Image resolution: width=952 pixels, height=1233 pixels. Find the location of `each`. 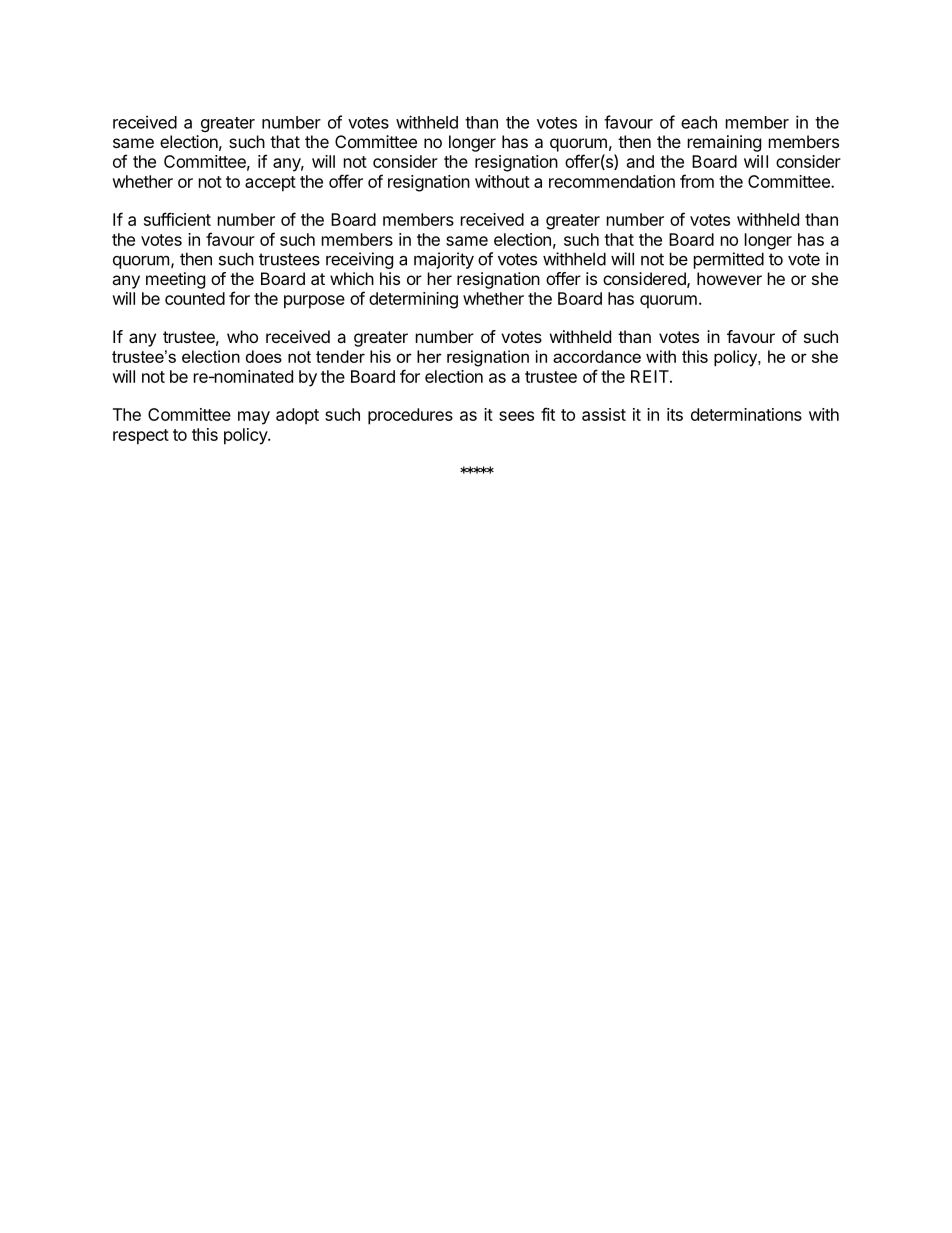

each is located at coordinates (699, 122).
